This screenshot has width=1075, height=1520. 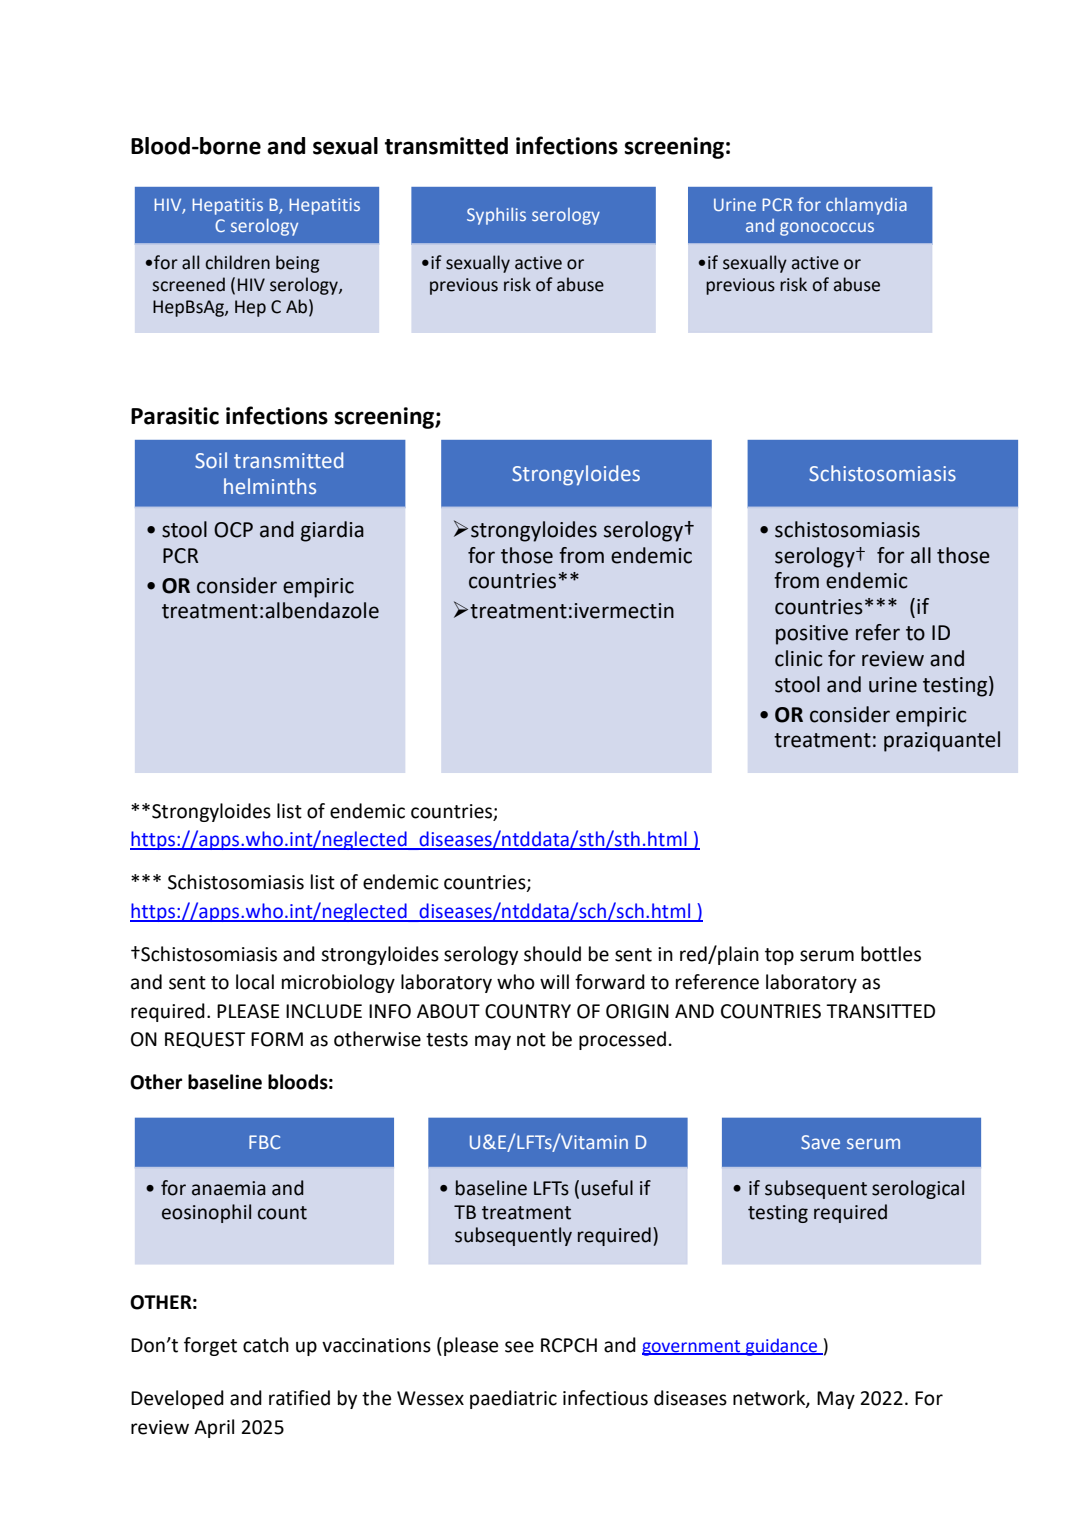 I want to click on children, so click(x=237, y=262).
